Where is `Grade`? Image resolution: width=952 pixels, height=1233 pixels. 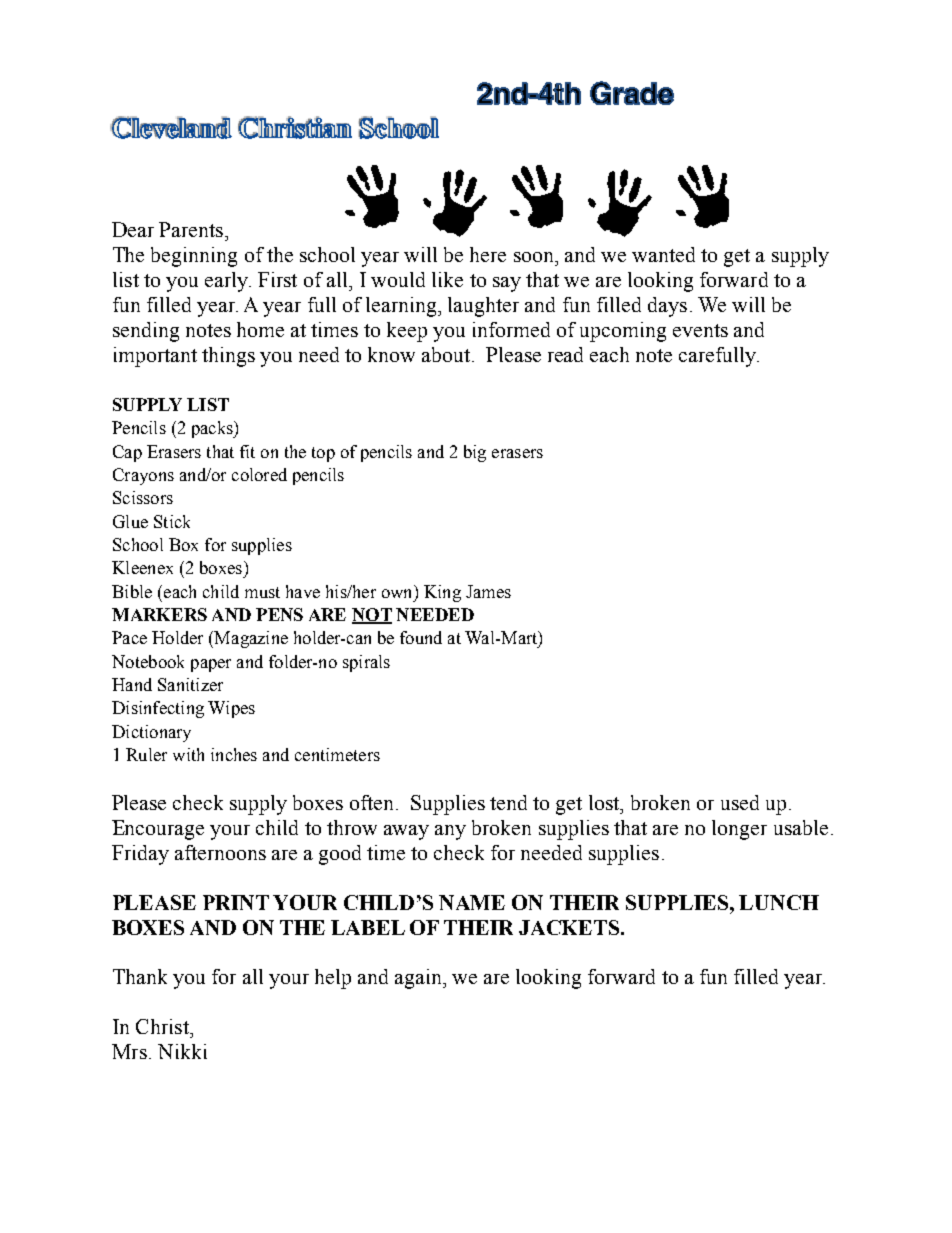
Grade is located at coordinates (632, 93).
